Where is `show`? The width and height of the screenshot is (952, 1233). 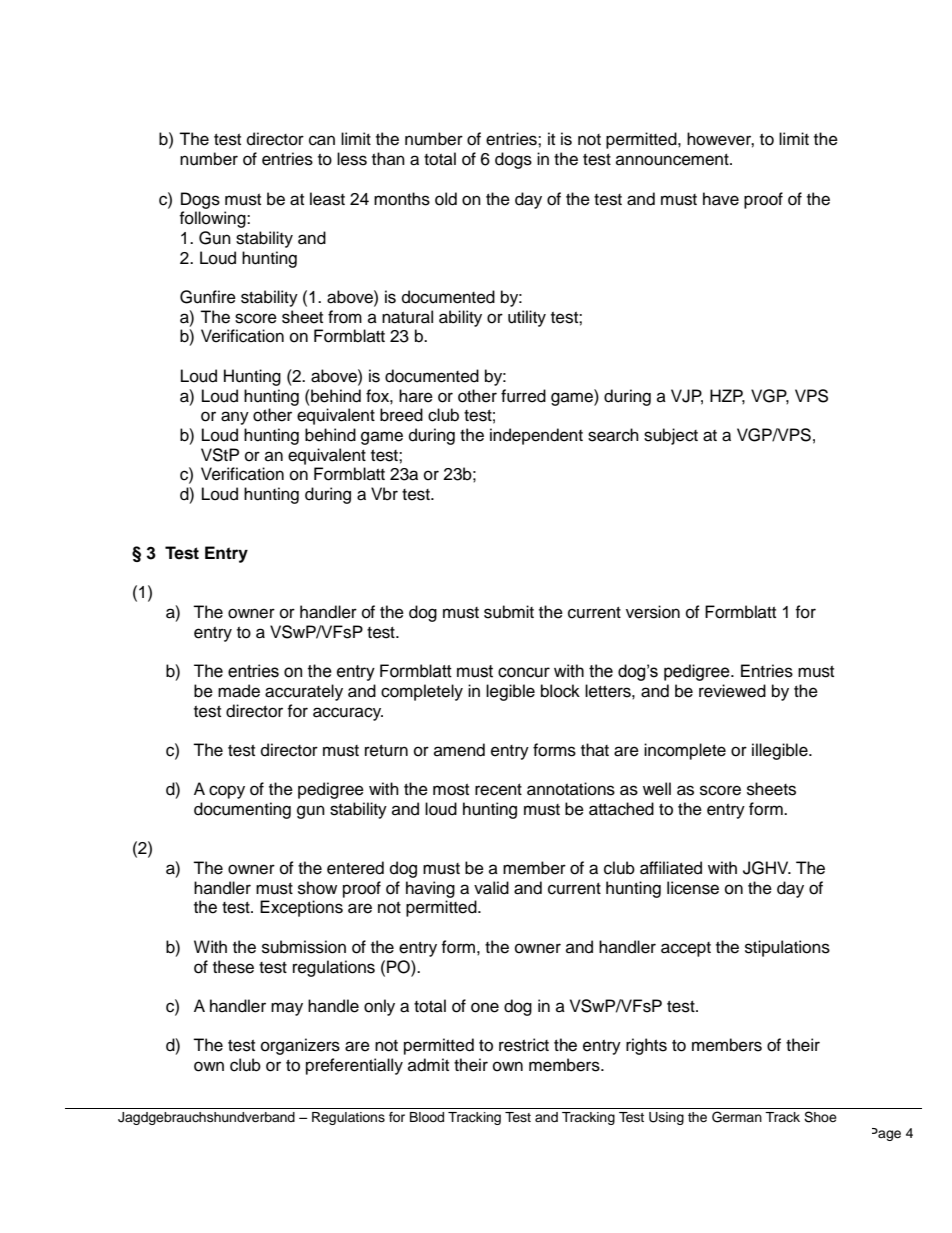 show is located at coordinates (317, 888).
